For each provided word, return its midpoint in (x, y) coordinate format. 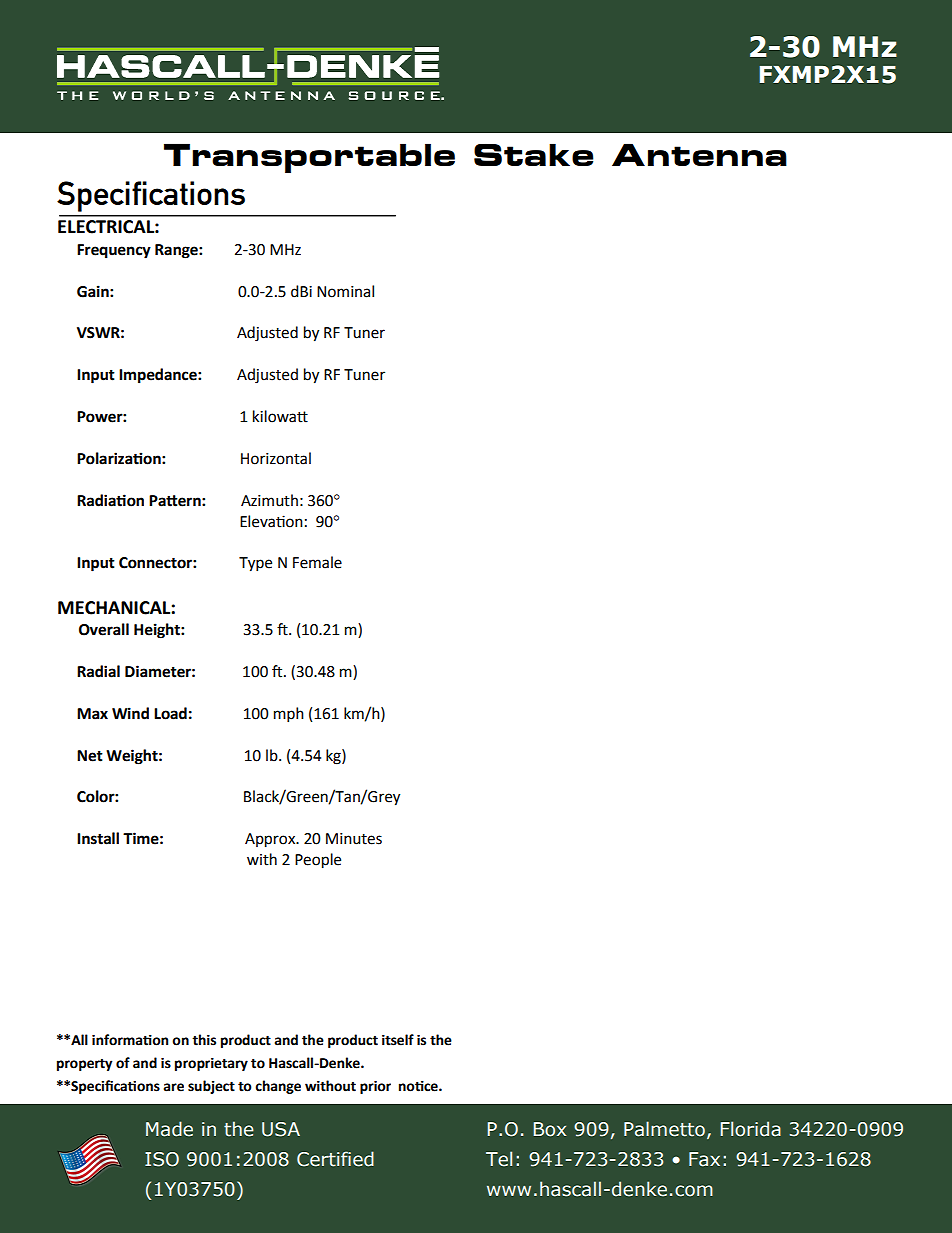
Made (169, 1129)
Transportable (309, 158)
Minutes (354, 839)
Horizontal (276, 458)
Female (317, 562)
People (318, 861)
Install (98, 838)
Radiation (110, 500)
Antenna (699, 154)
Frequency (114, 251)
